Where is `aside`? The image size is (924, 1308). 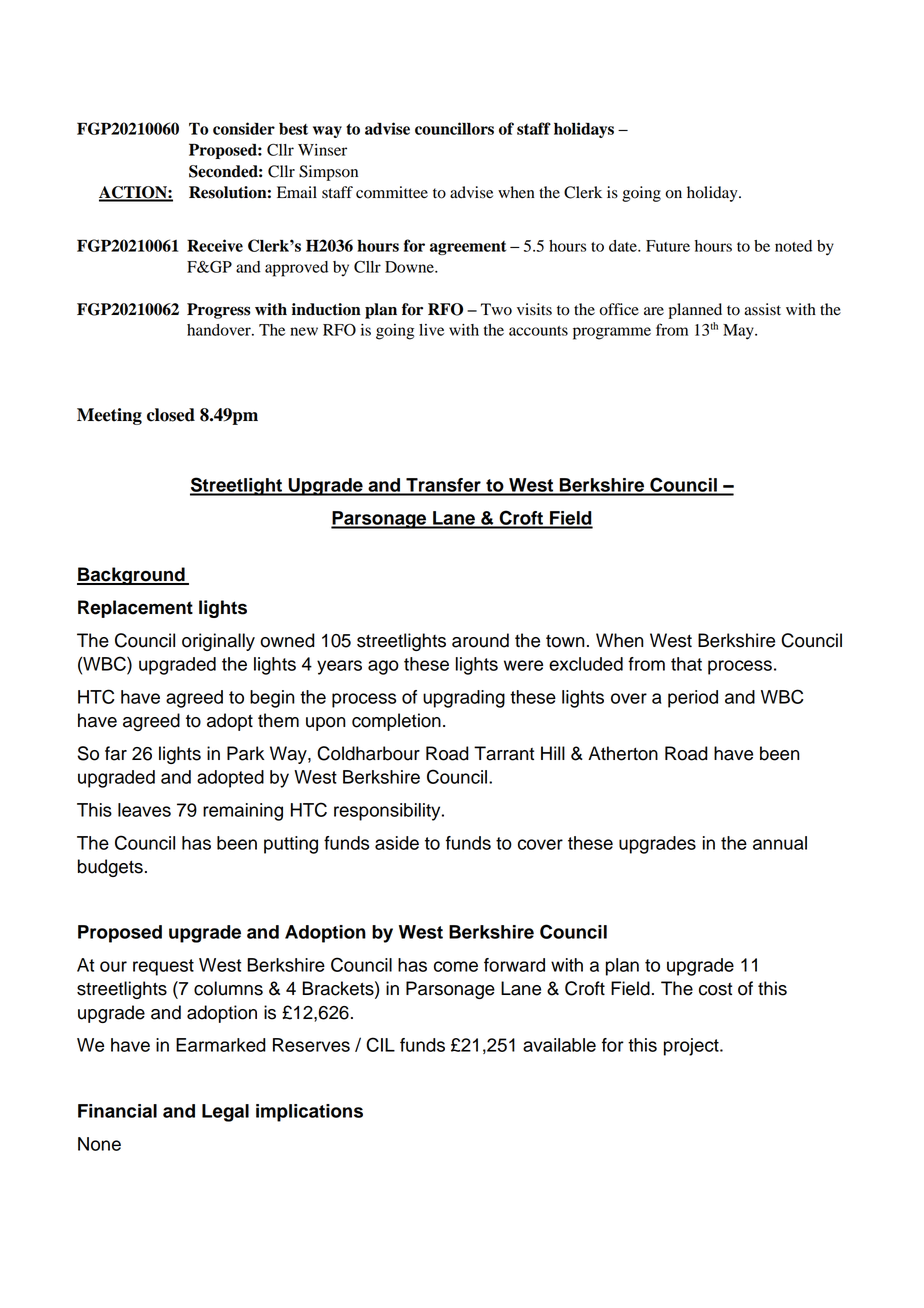 aside is located at coordinates (397, 843).
